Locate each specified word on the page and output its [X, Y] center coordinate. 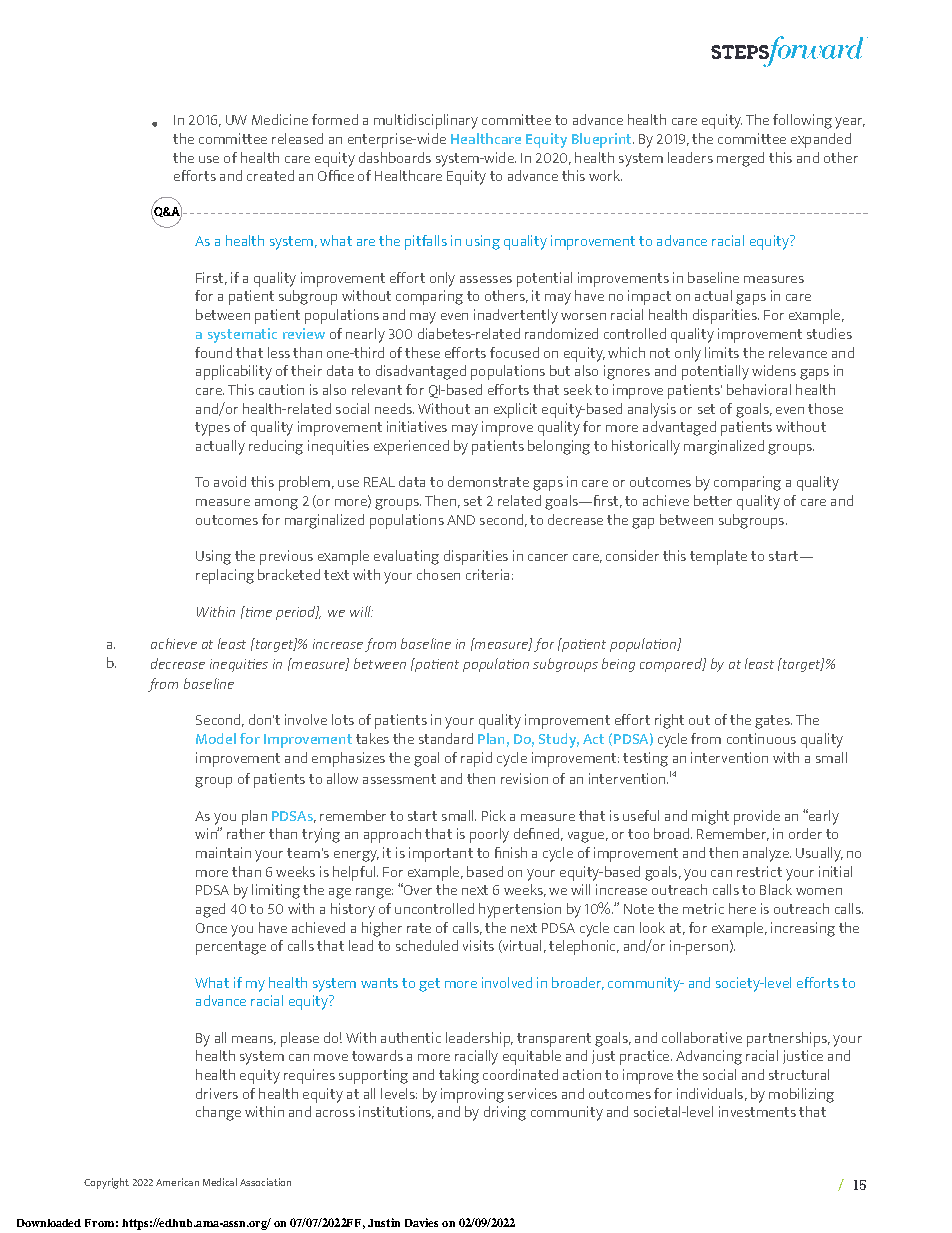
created [270, 175]
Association [265, 1182]
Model [216, 738]
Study [559, 740]
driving [505, 1113]
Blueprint [603, 140]
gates [773, 722]
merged [740, 159]
